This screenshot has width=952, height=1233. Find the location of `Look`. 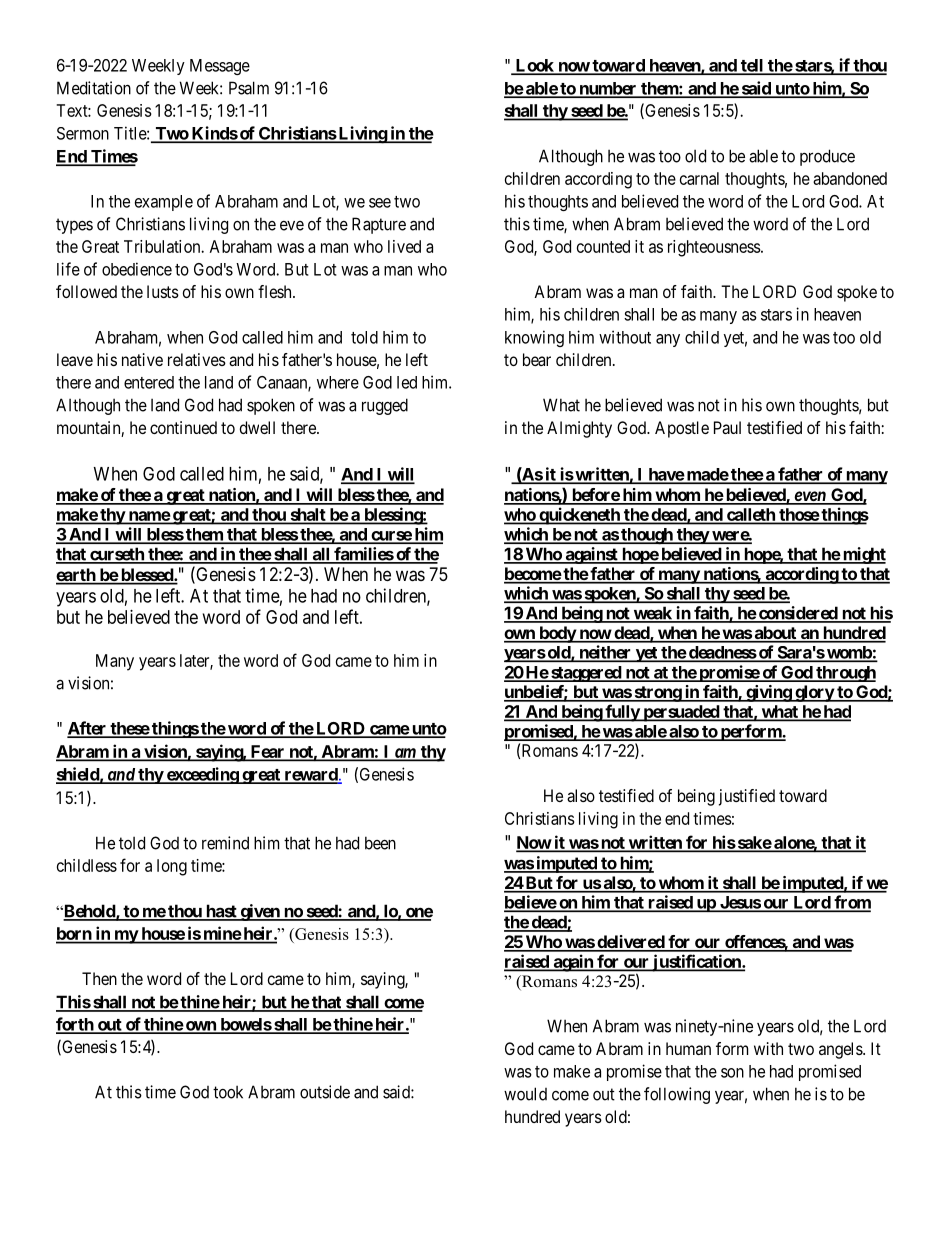

Look is located at coordinates (534, 66).
